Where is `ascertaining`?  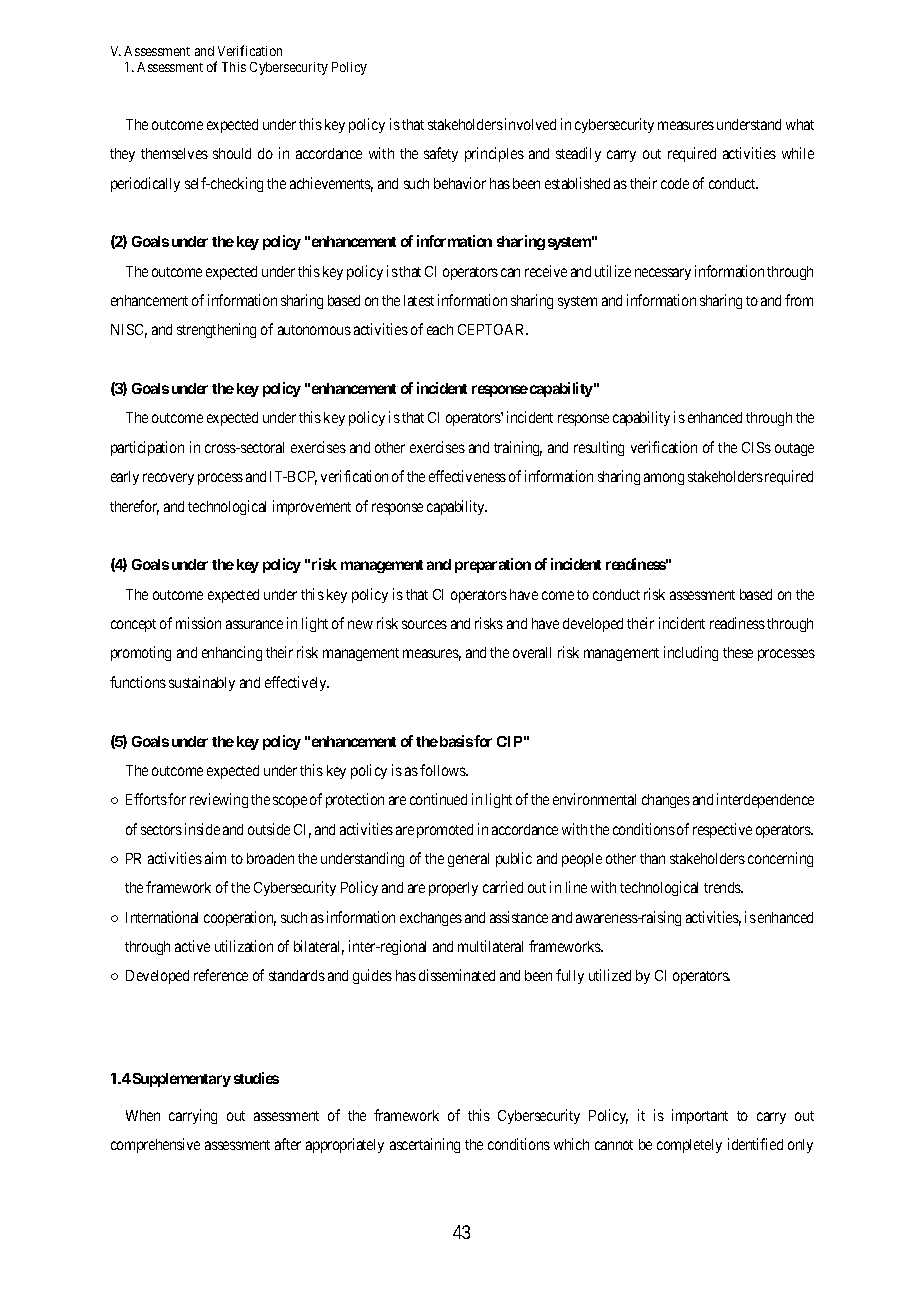 ascertaining is located at coordinates (425, 1145).
